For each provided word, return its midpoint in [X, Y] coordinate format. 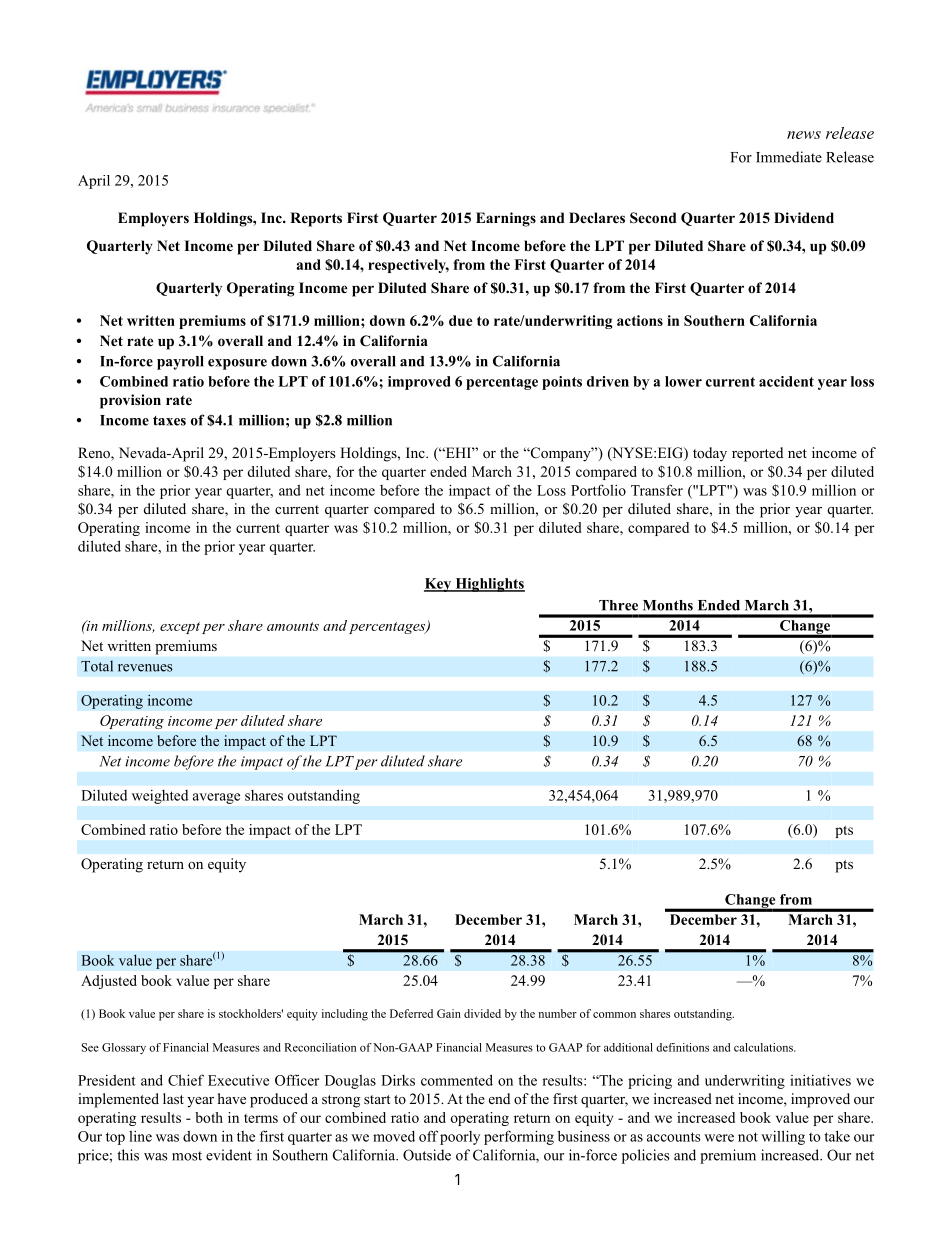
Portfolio [598, 490]
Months [668, 605]
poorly [460, 1138]
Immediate [789, 157]
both [209, 1117]
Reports [316, 219]
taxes [169, 421]
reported [757, 454]
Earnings [506, 219]
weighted [160, 797]
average [216, 798]
